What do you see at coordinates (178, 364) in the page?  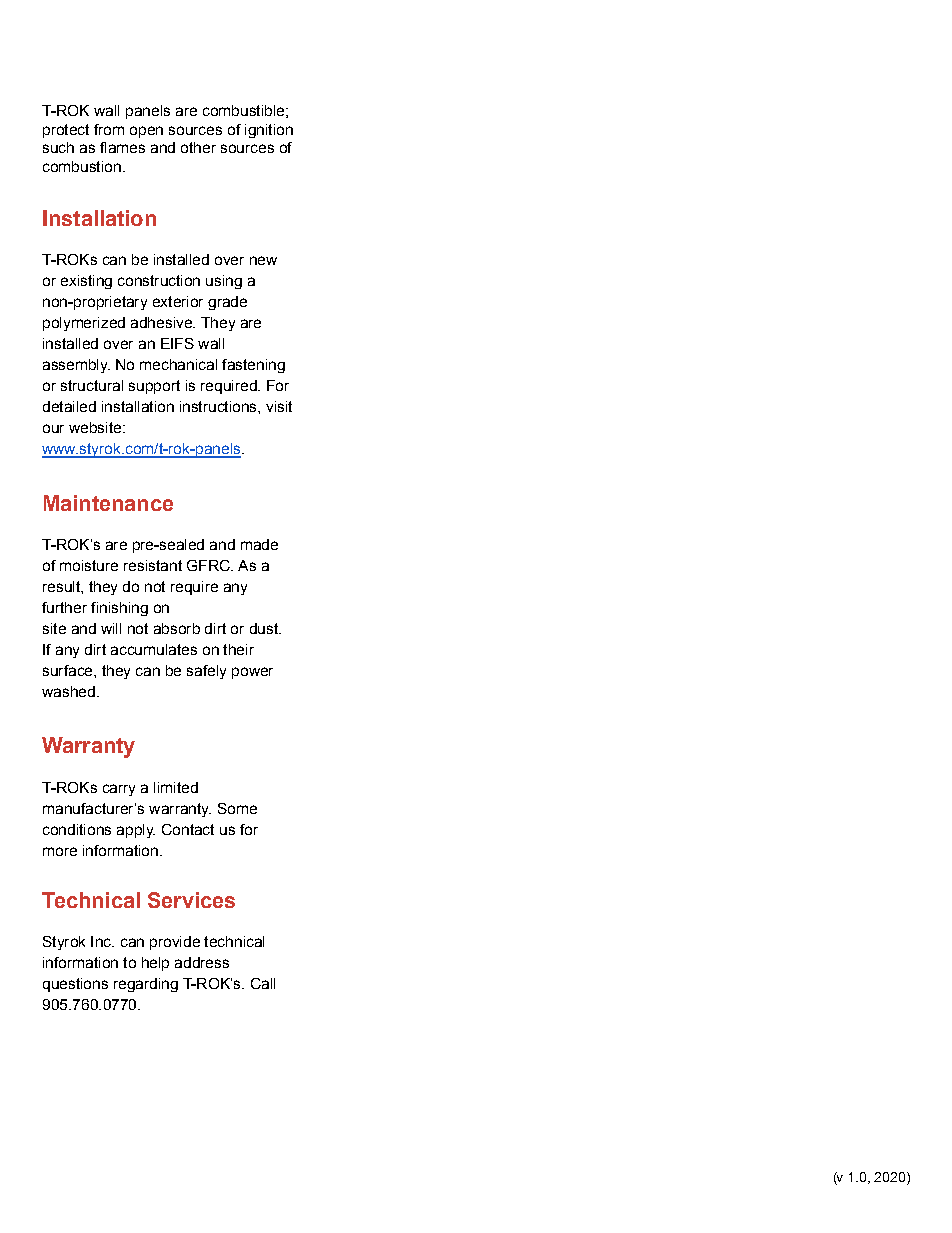 I see `mechanical` at bounding box center [178, 364].
